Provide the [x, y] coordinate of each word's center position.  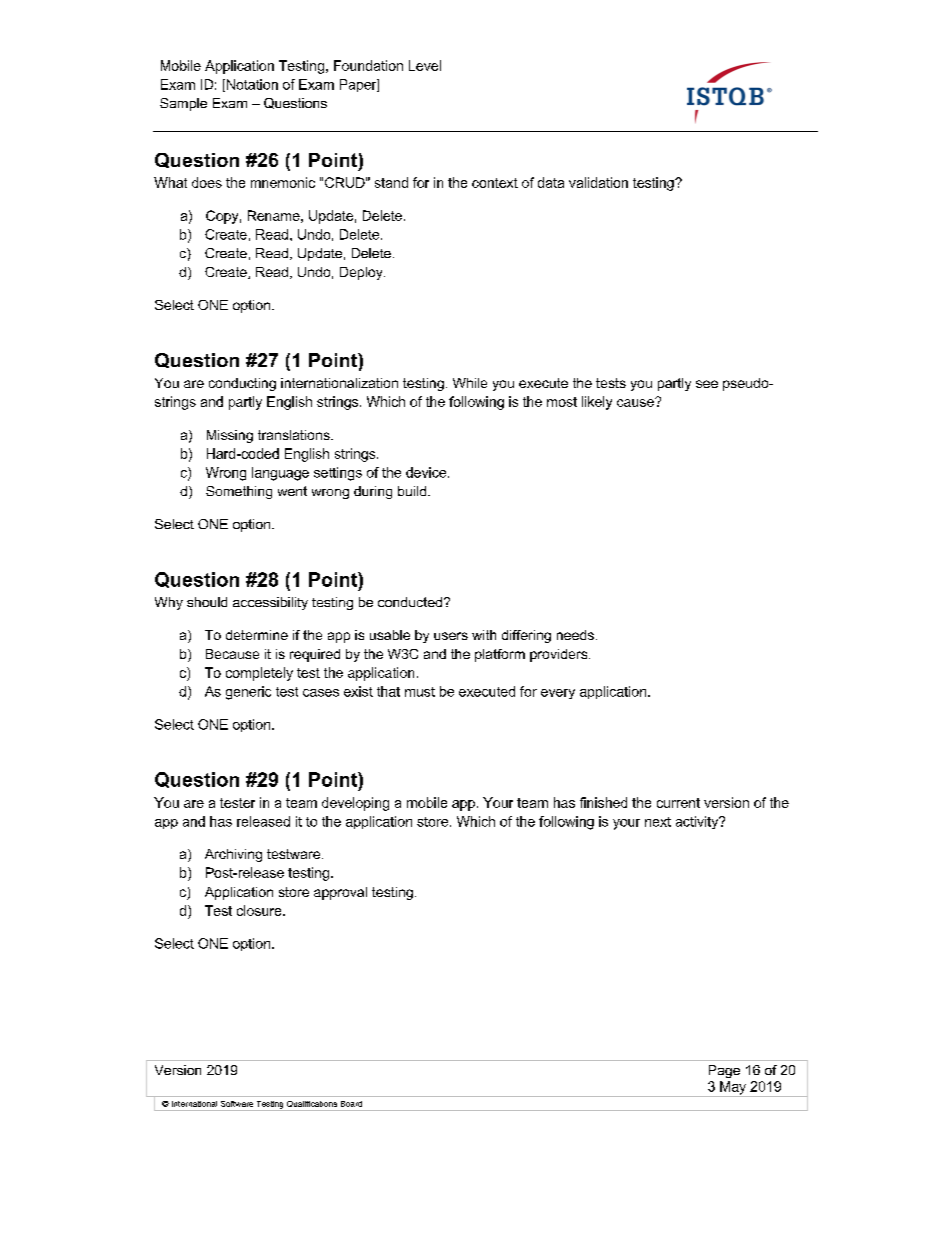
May [733, 1089]
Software [237, 1104]
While [470, 383]
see [707, 384]
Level [425, 65]
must [420, 692]
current [678, 803]
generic [248, 693]
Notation [251, 85]
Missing [230, 436]
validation [598, 182]
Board [351, 1104]
